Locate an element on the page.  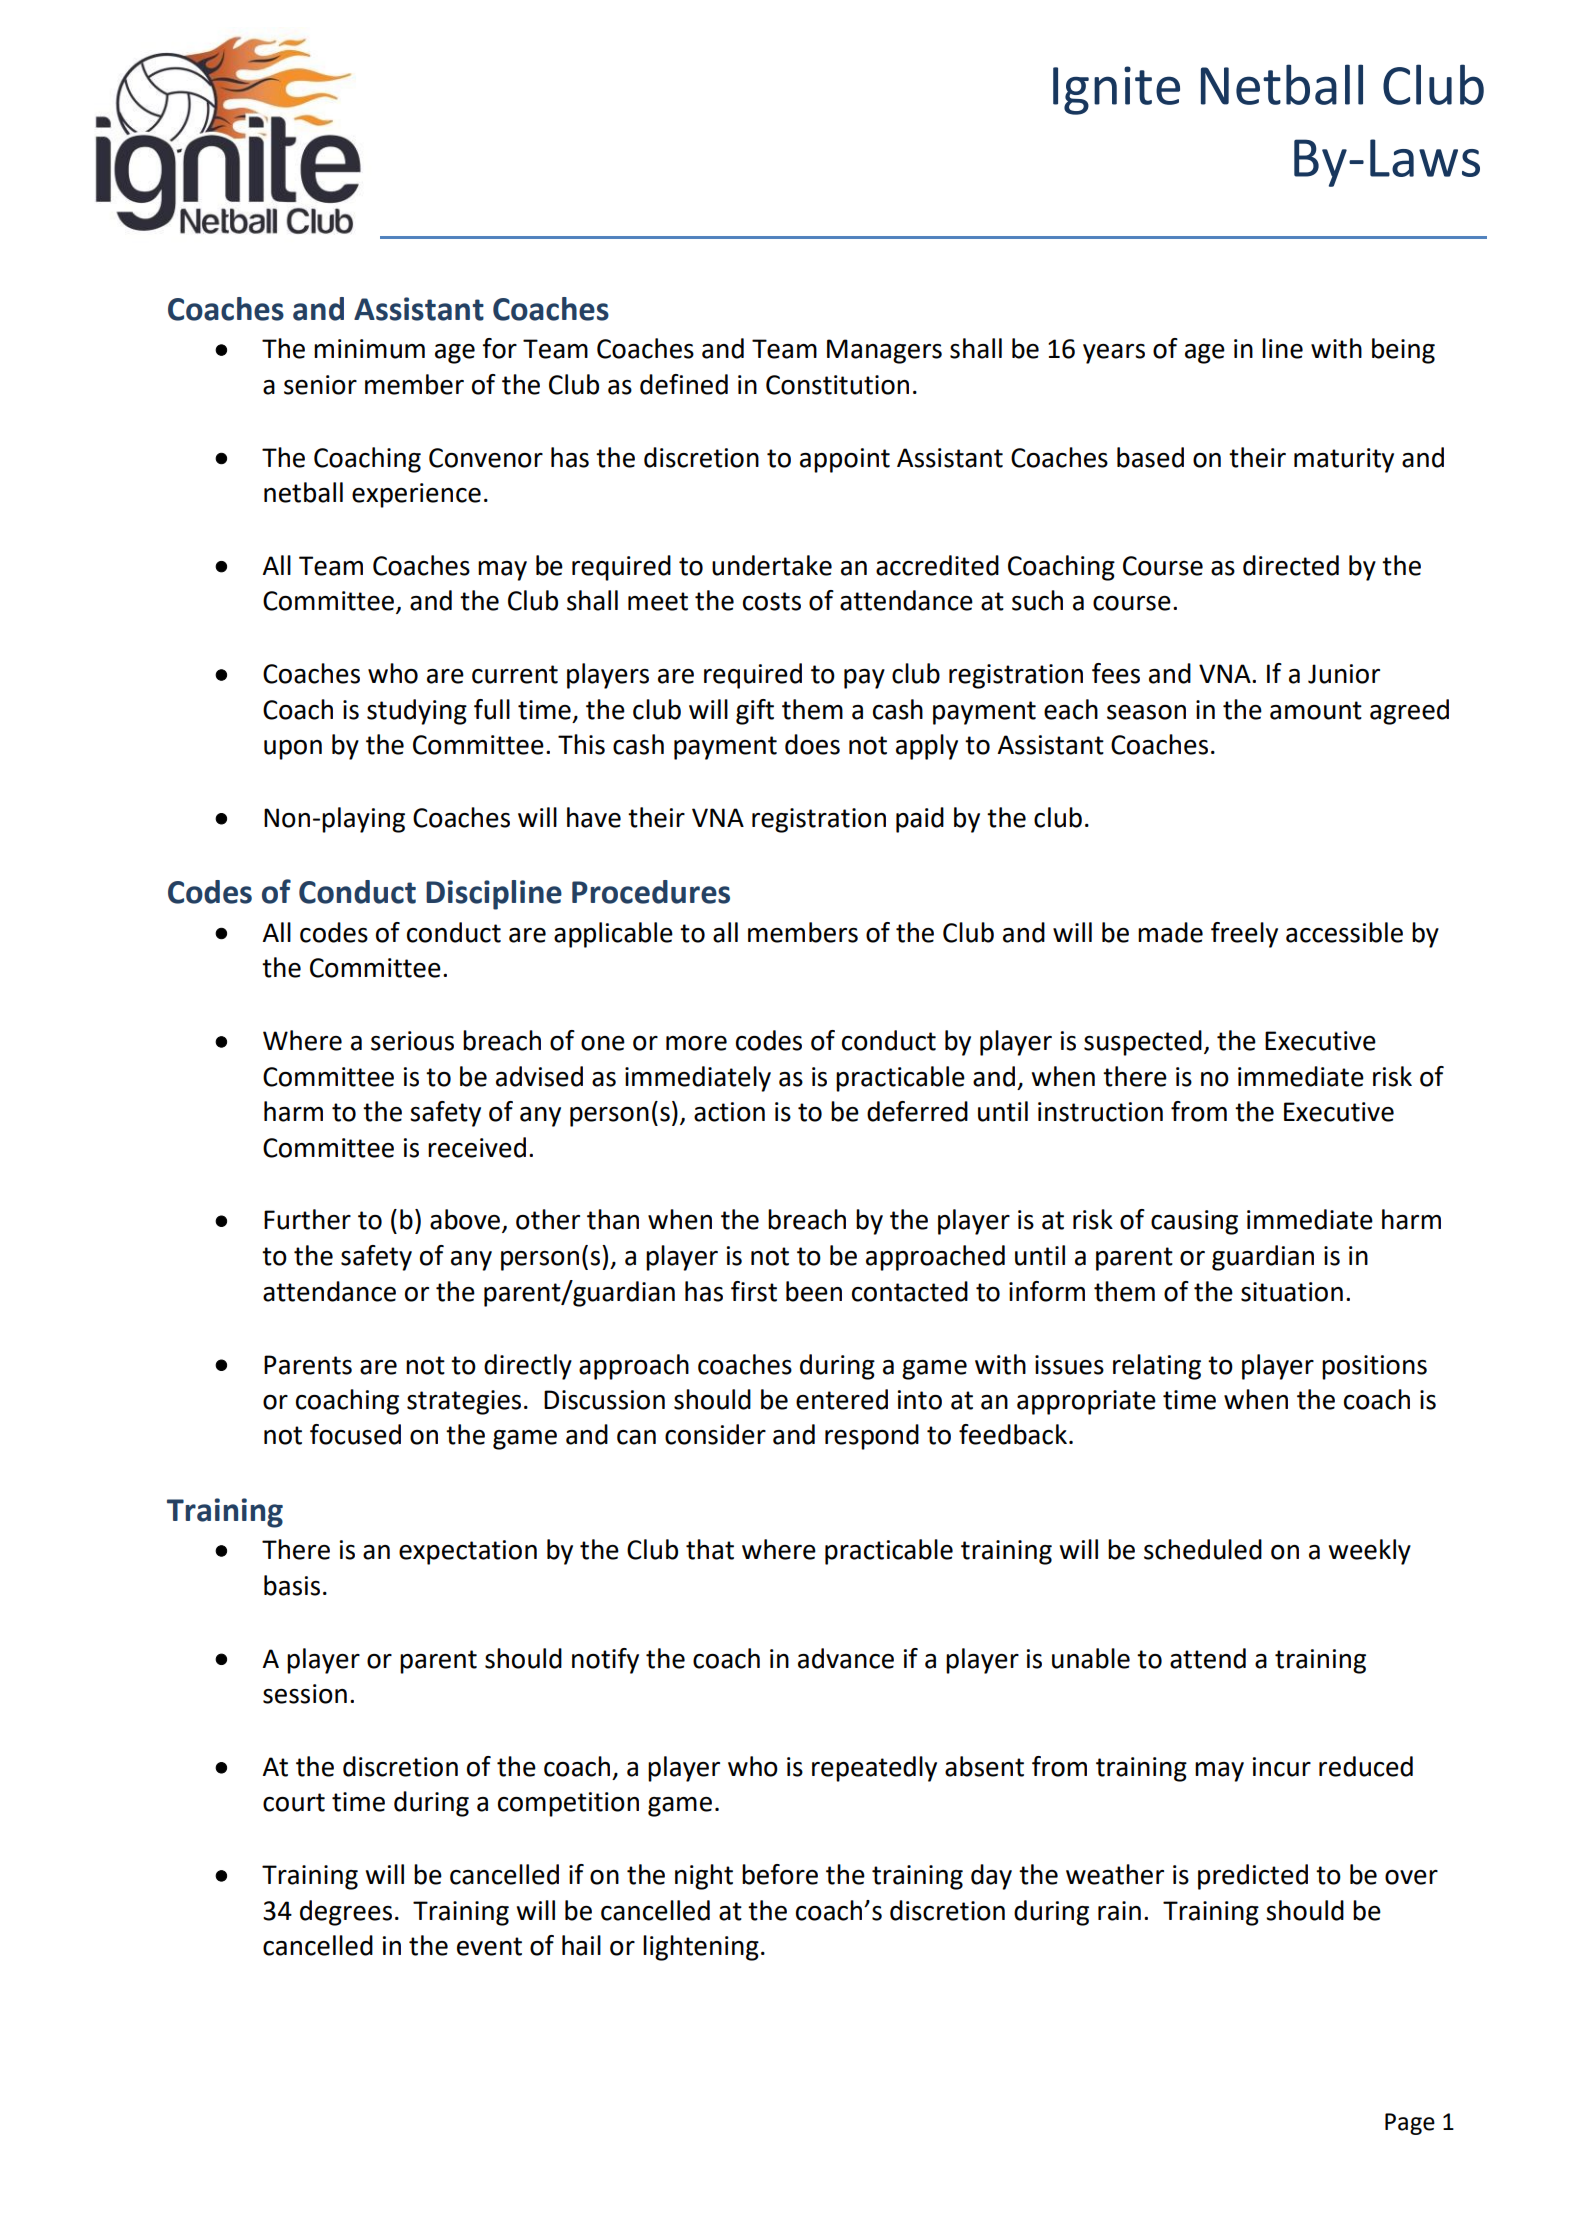
received is located at coordinates (477, 1147).
